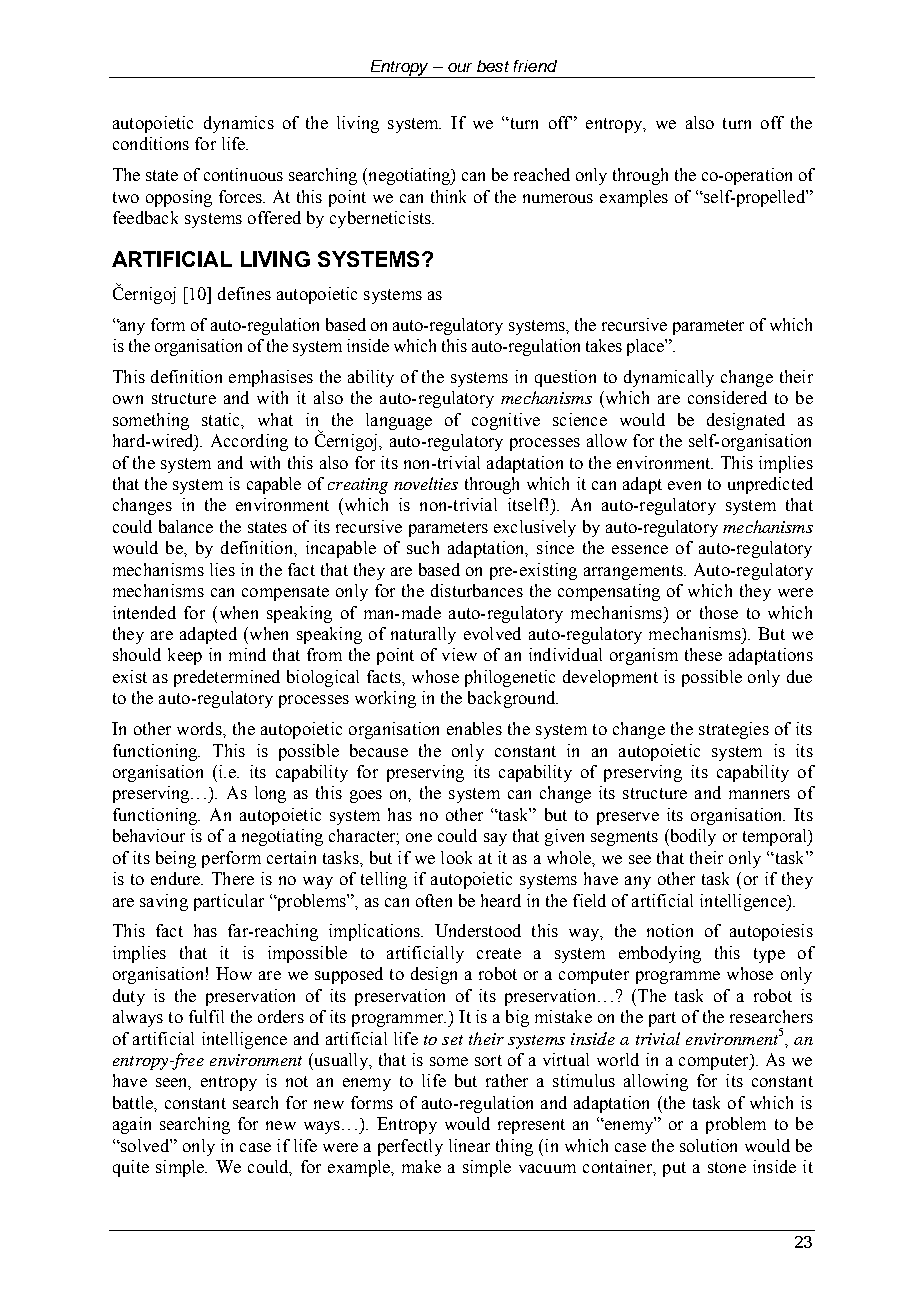 This document has width=924, height=1308. Describe the element at coordinates (145, 1145) in the document. I see `solved` at that location.
